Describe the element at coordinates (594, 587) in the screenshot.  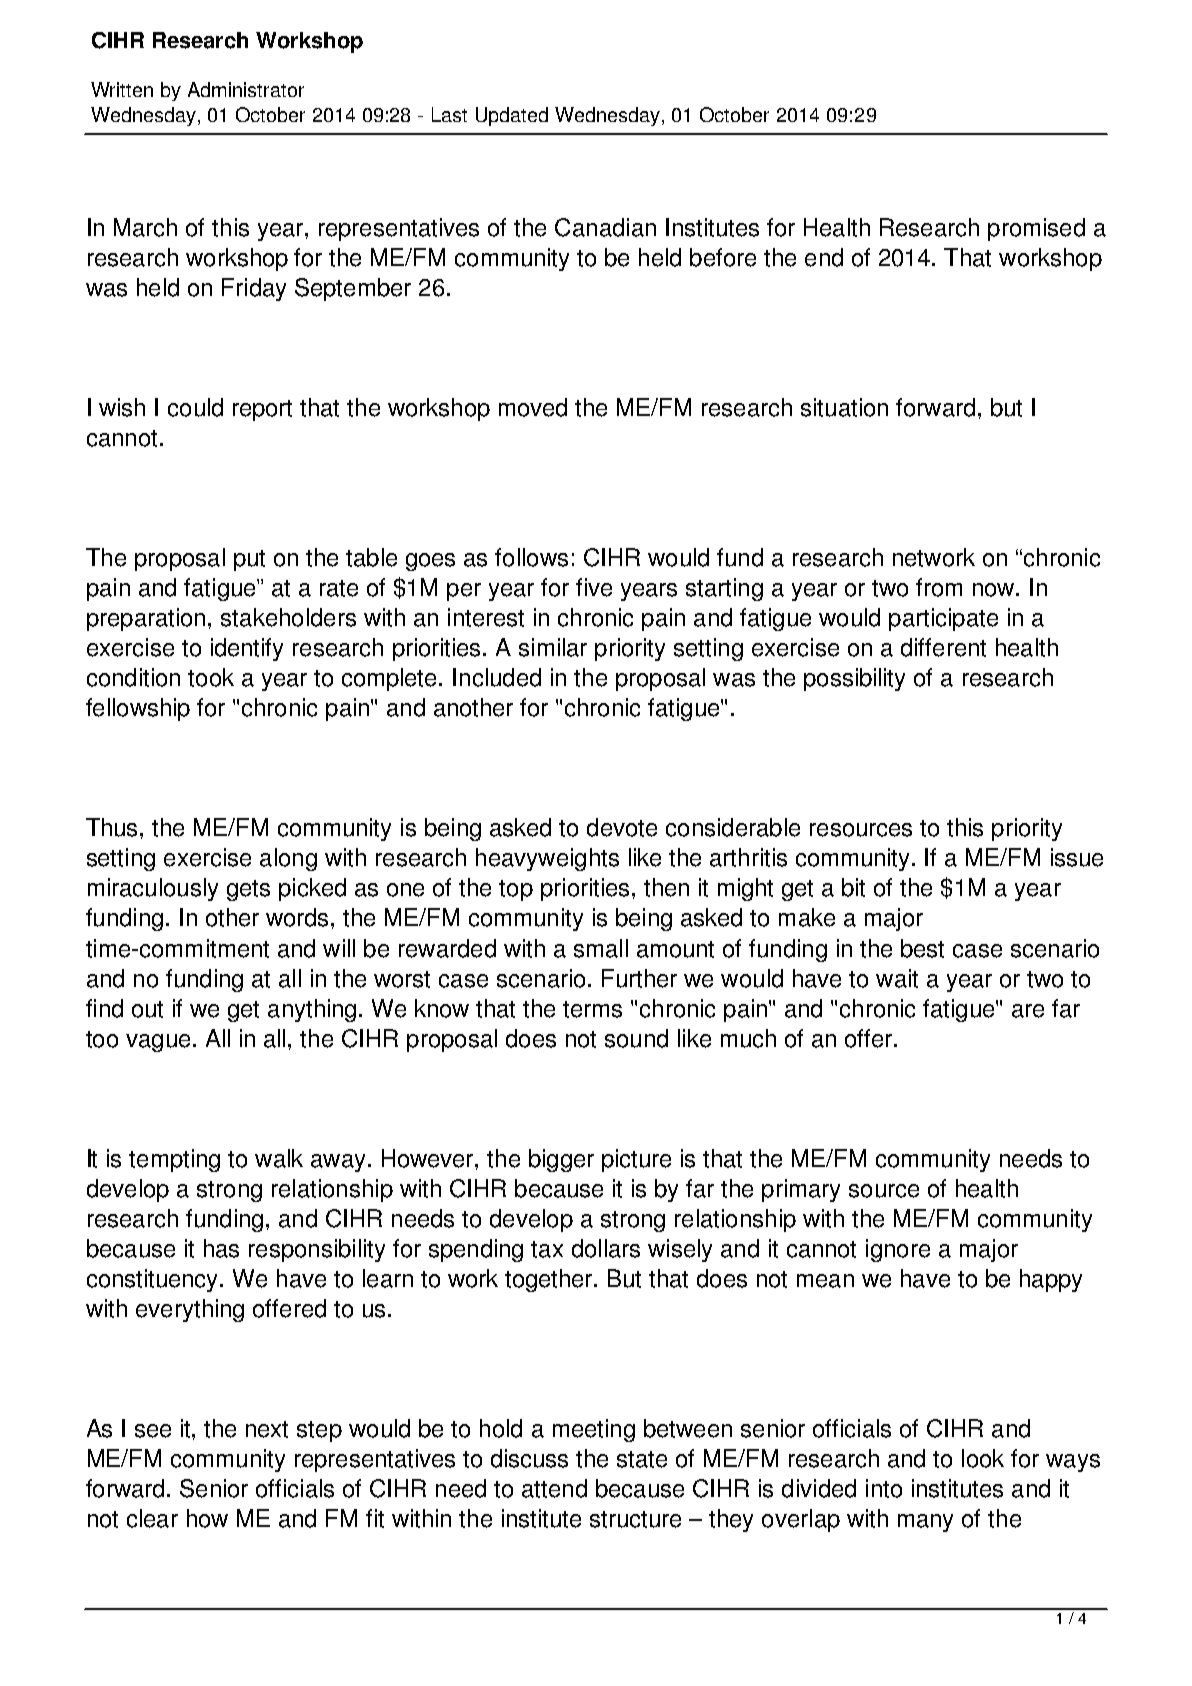
I see `five` at that location.
